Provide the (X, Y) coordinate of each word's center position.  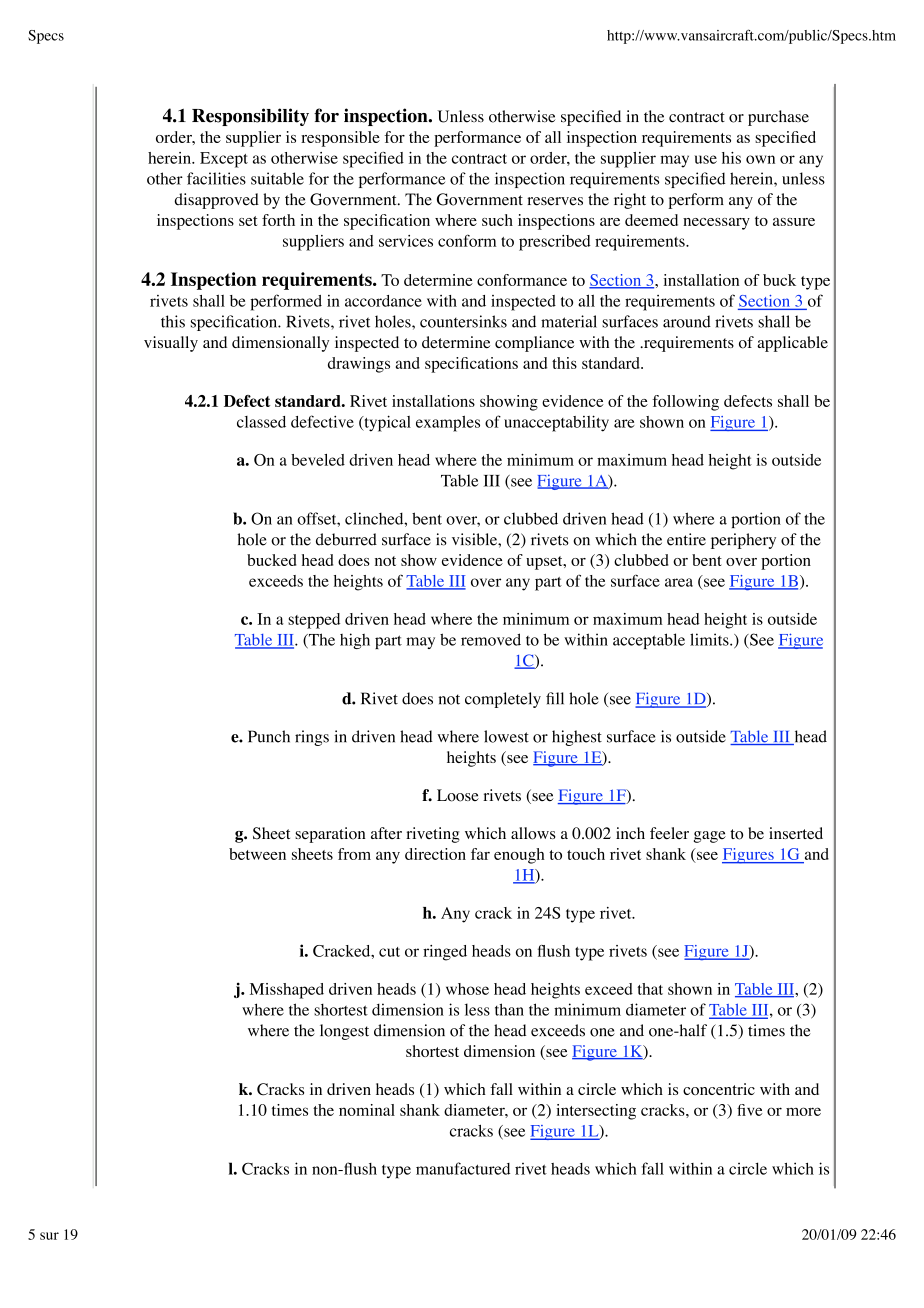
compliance (534, 344)
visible (475, 539)
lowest (506, 736)
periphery (743, 541)
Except (224, 160)
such (497, 220)
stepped (314, 621)
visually (171, 344)
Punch (269, 736)
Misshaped (287, 991)
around (687, 321)
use (706, 159)
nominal (367, 1110)
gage (710, 837)
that (650, 989)
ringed (445, 953)
